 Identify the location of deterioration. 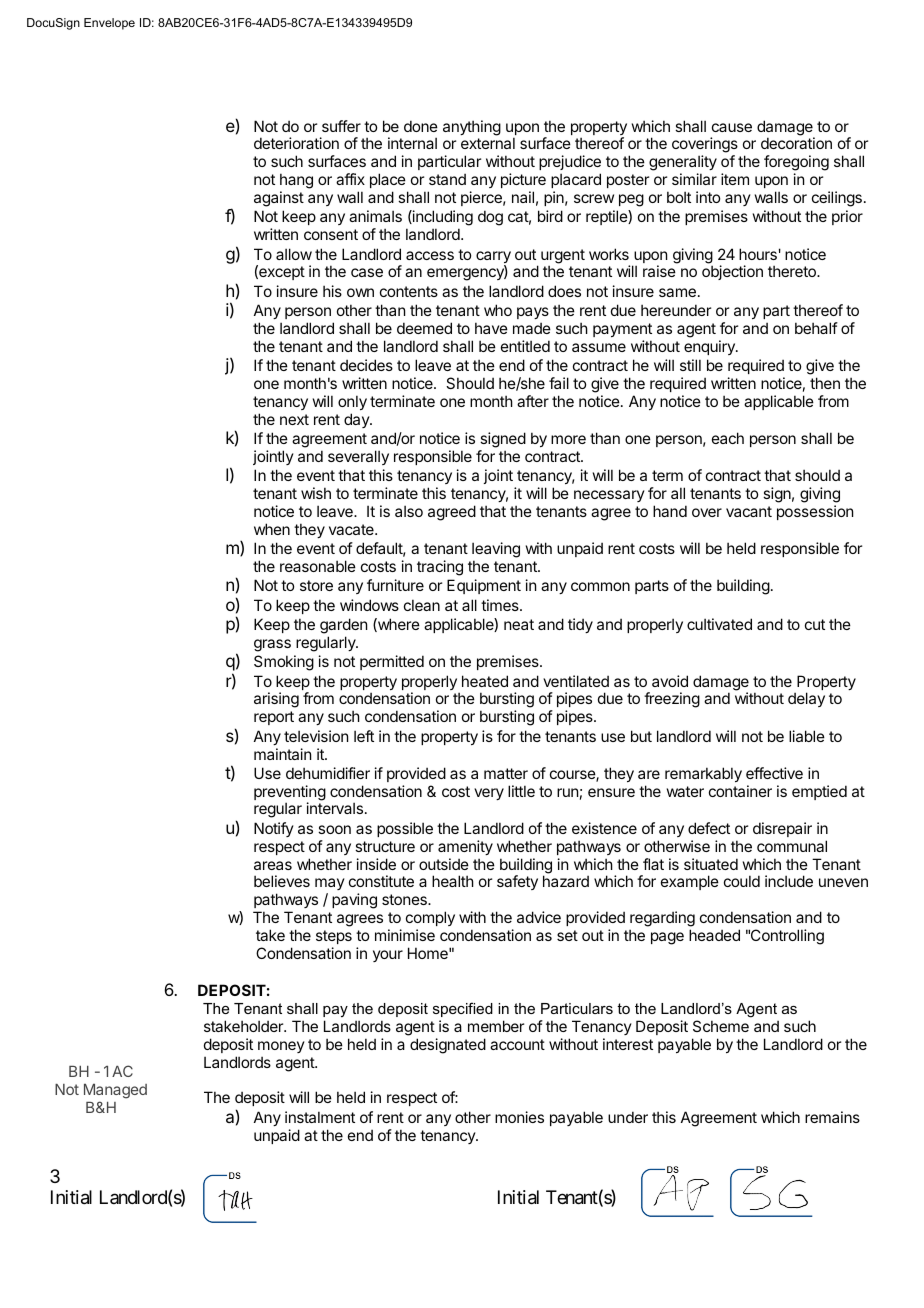
(296, 143).
